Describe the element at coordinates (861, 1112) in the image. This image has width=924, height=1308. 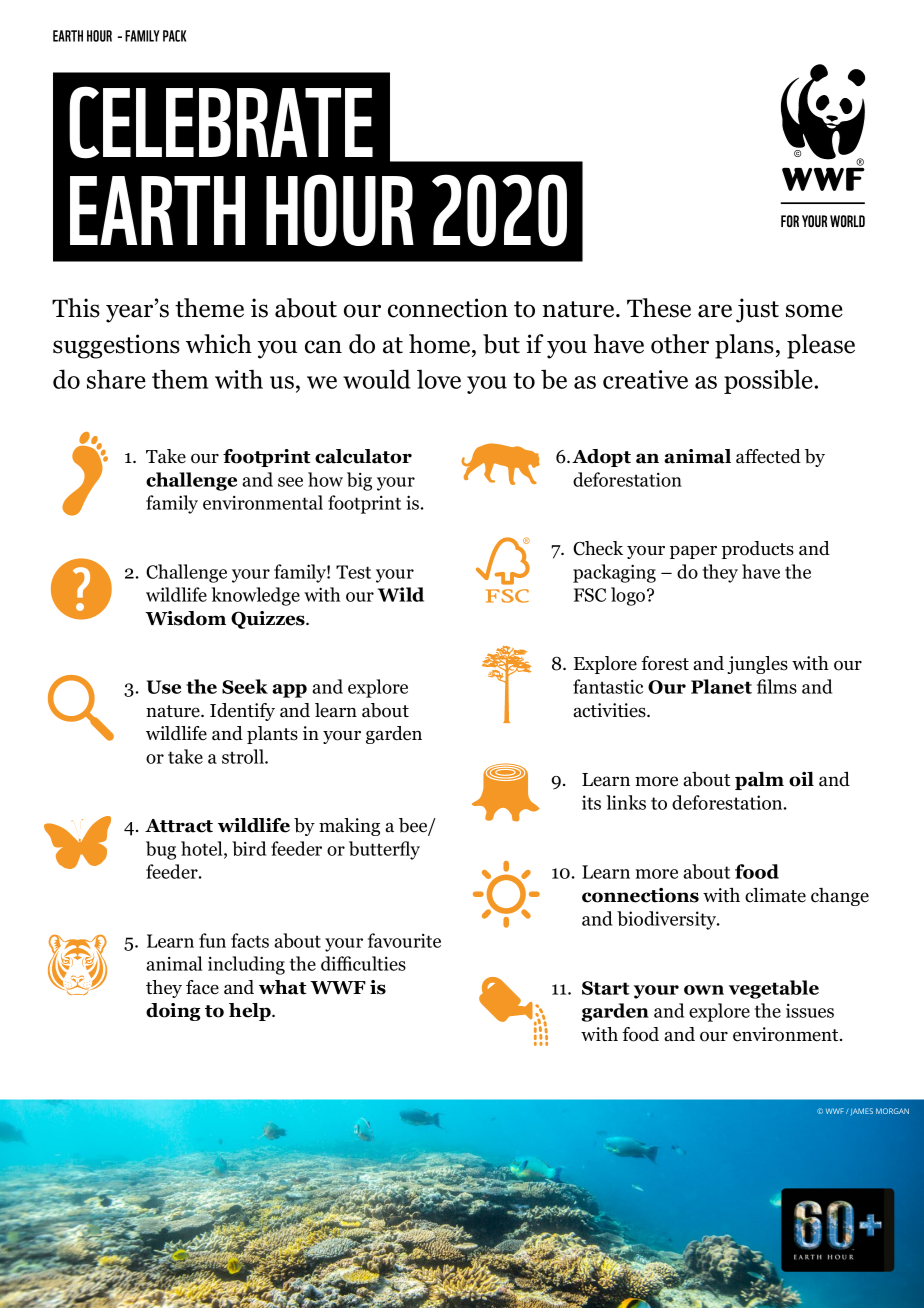
I see `JAMES` at that location.
